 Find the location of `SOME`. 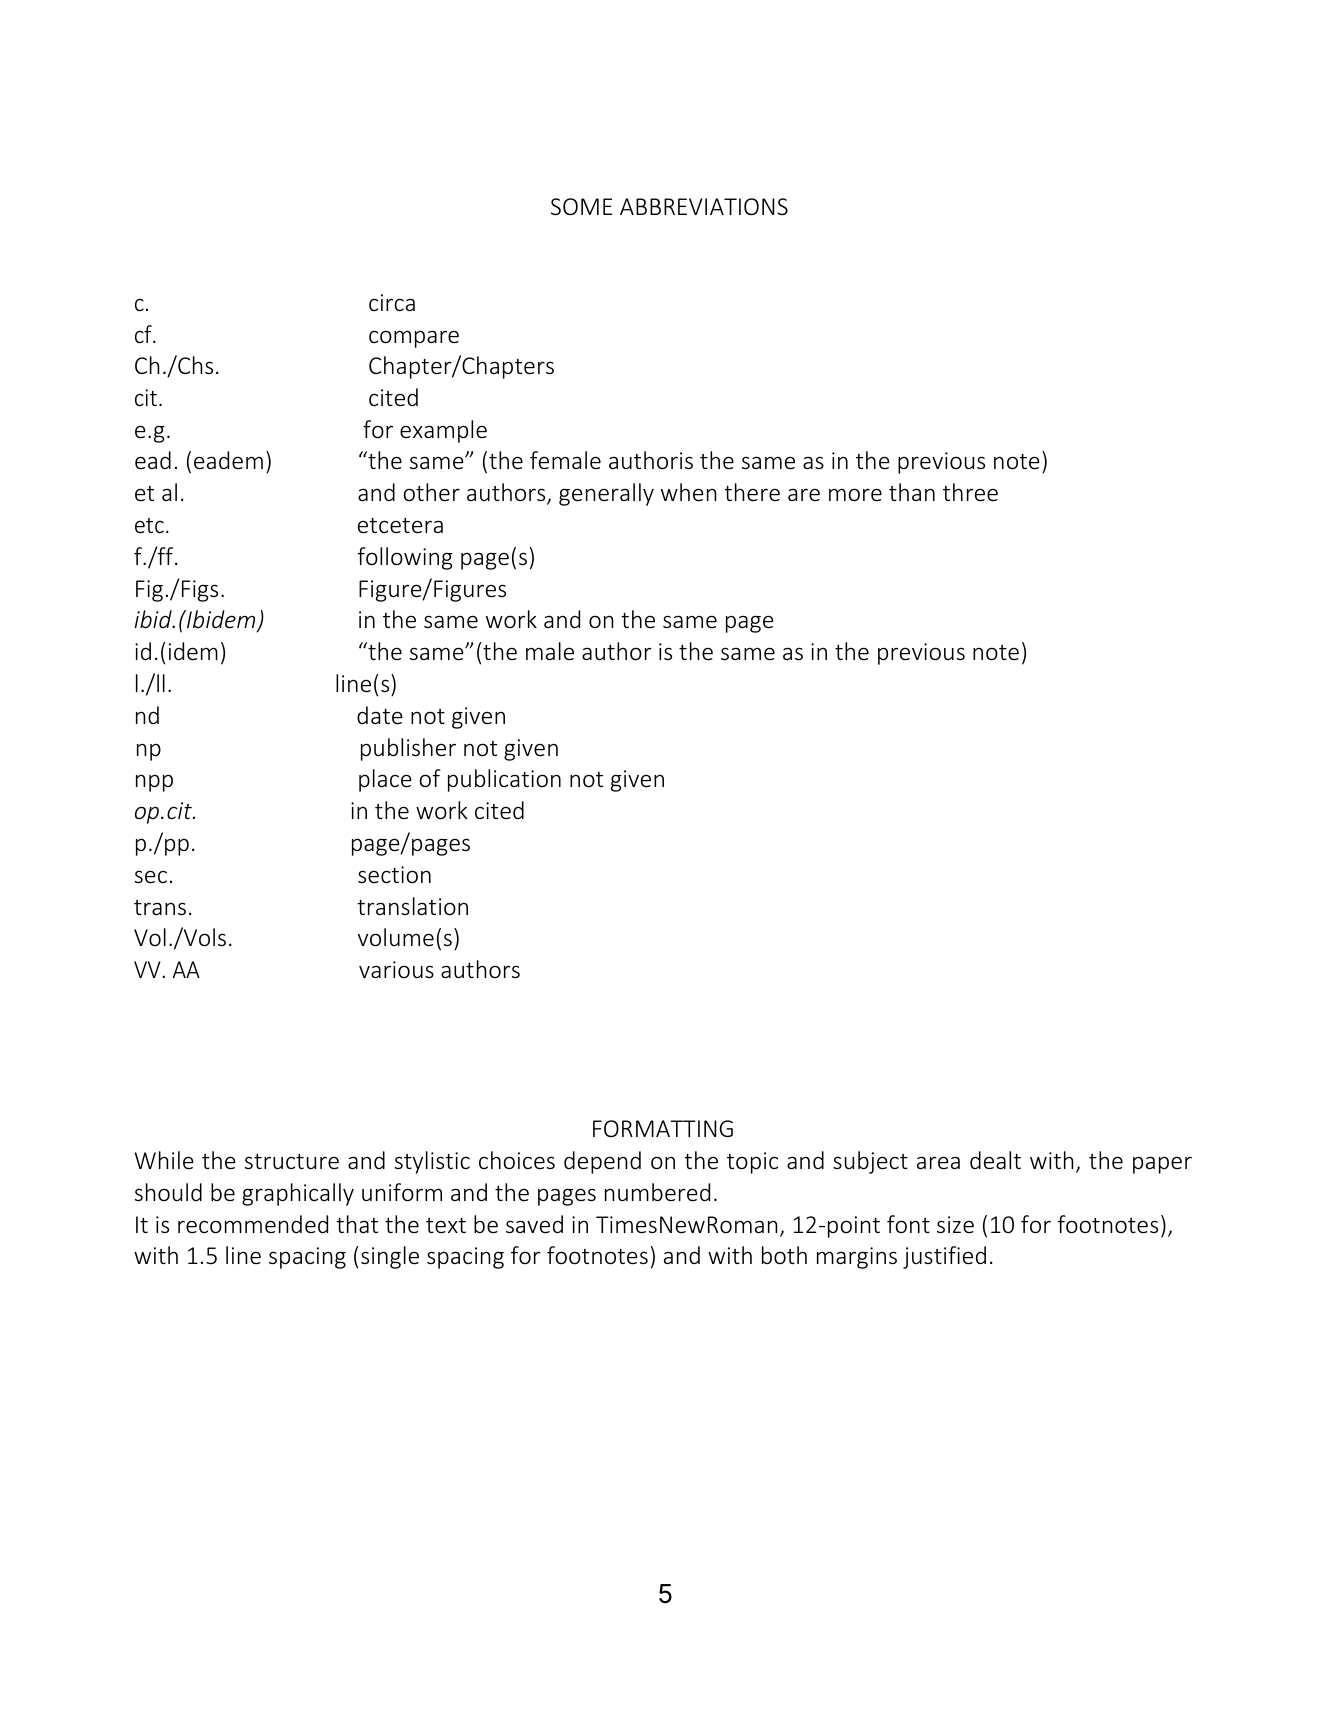

SOME is located at coordinates (581, 207).
